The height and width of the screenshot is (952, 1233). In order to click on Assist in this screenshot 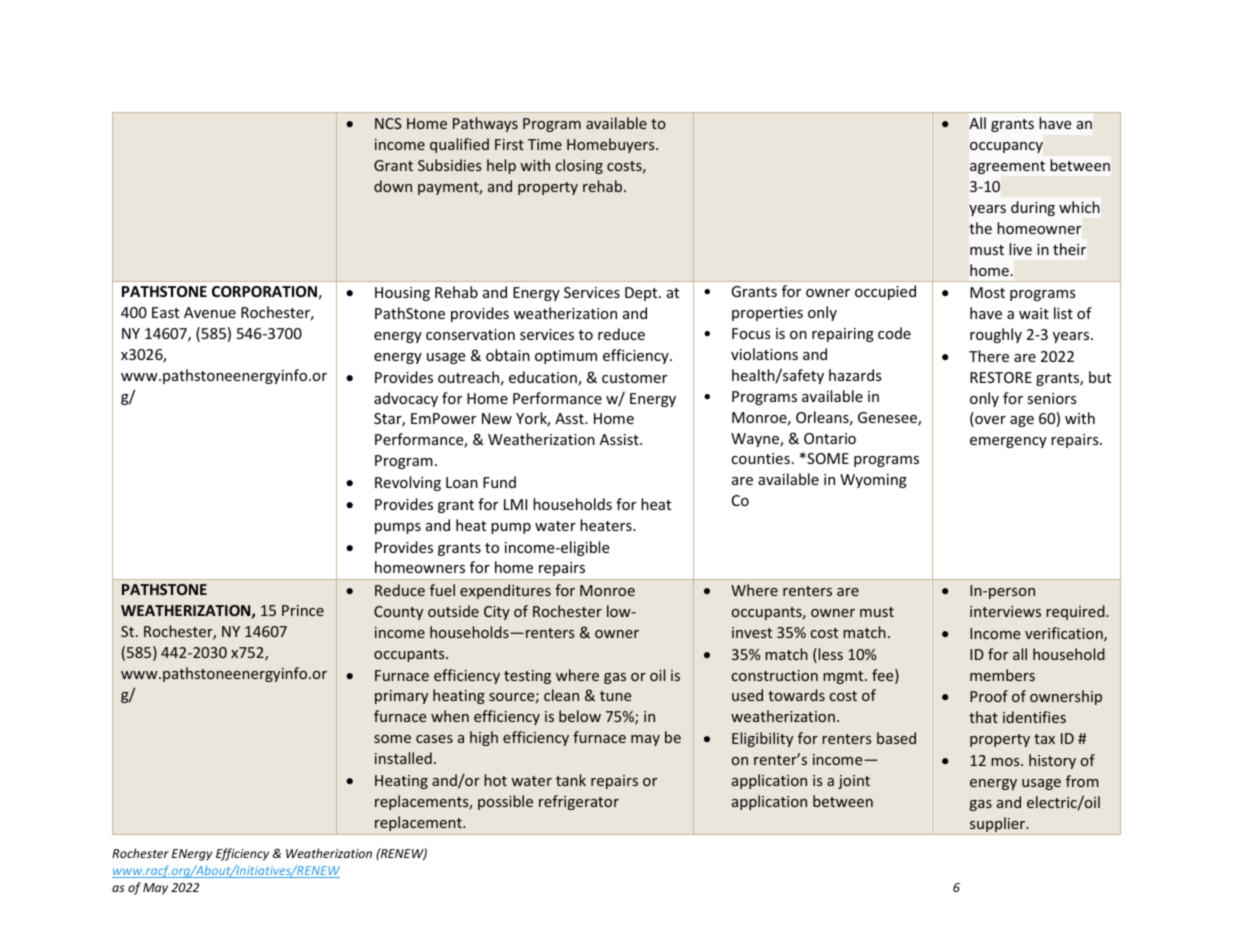, I will do `click(620, 439)`.
